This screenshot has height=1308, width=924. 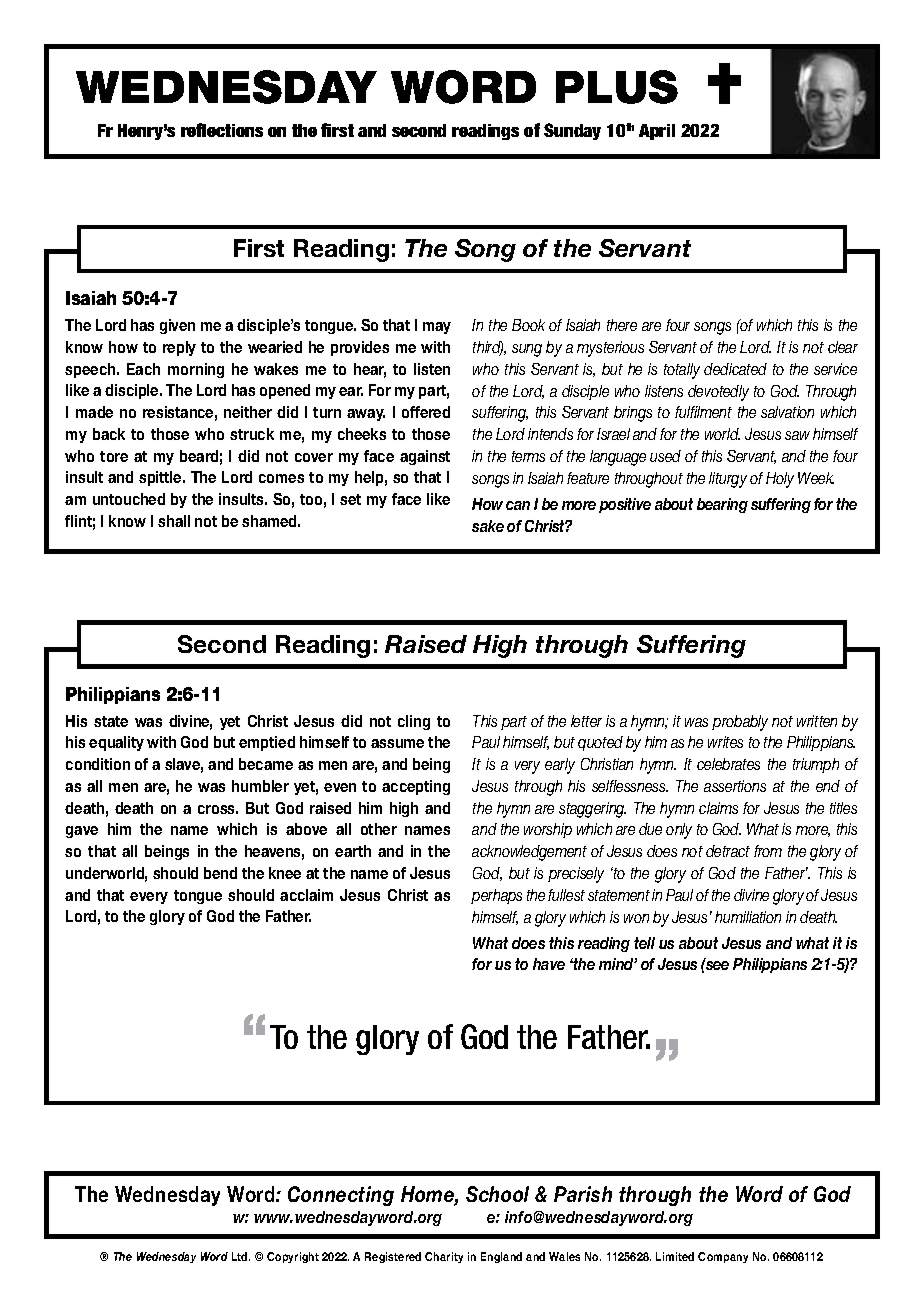 What do you see at coordinates (426, 412) in the screenshot?
I see `offered` at bounding box center [426, 412].
